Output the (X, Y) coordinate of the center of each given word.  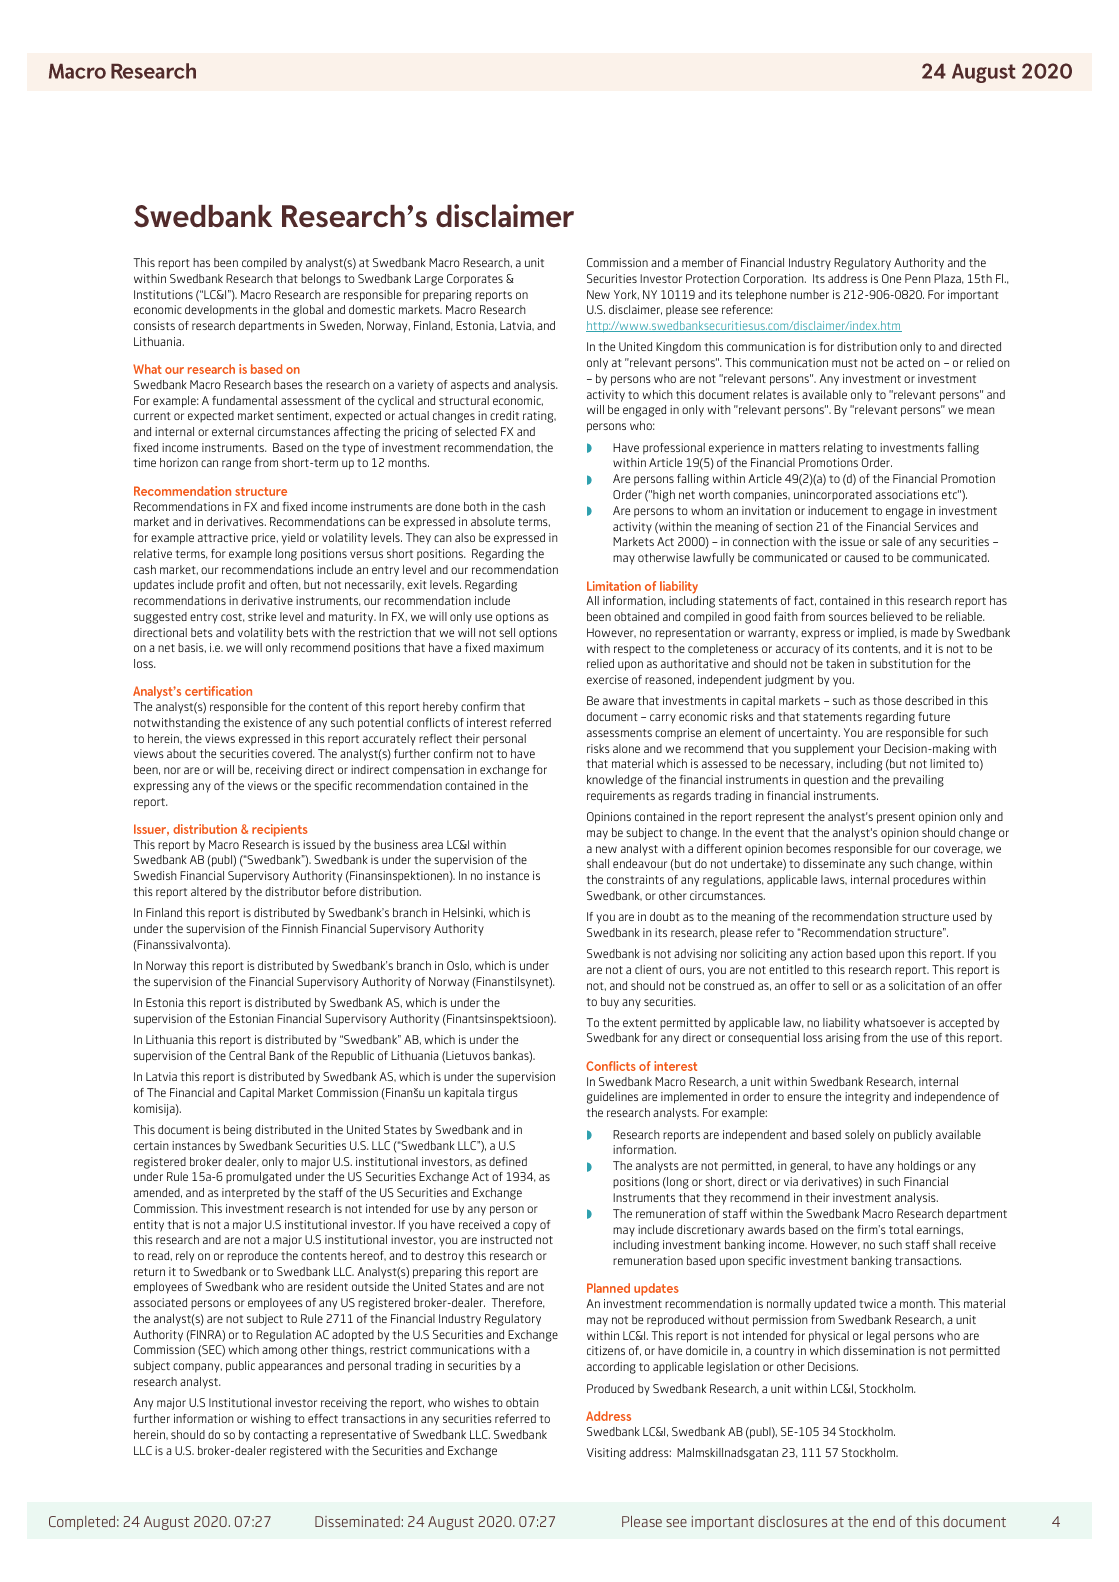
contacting (281, 1436)
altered (208, 891)
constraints (635, 879)
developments (221, 310)
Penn (917, 278)
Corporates (475, 279)
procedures (921, 880)
